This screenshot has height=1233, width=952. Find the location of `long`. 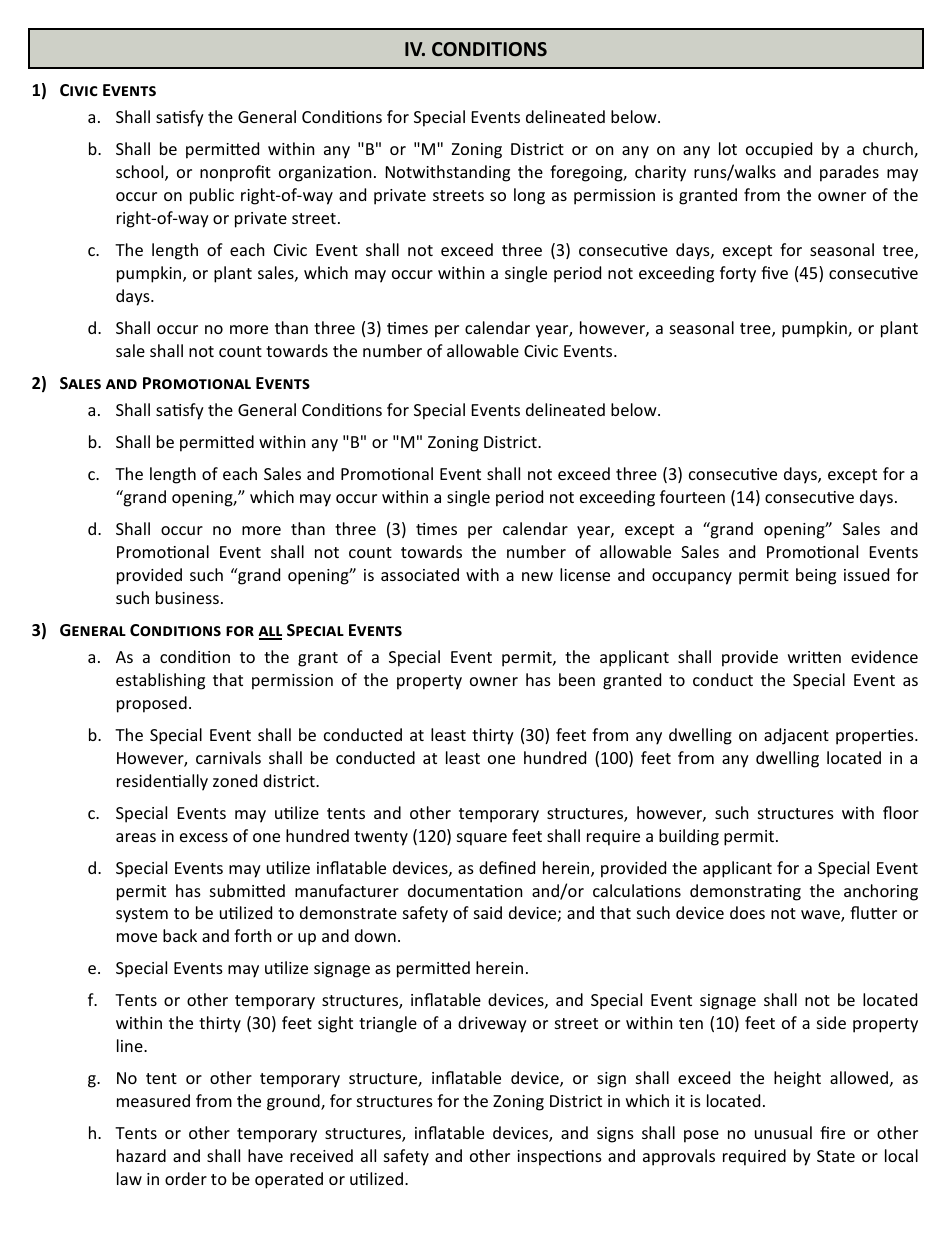

long is located at coordinates (529, 196).
